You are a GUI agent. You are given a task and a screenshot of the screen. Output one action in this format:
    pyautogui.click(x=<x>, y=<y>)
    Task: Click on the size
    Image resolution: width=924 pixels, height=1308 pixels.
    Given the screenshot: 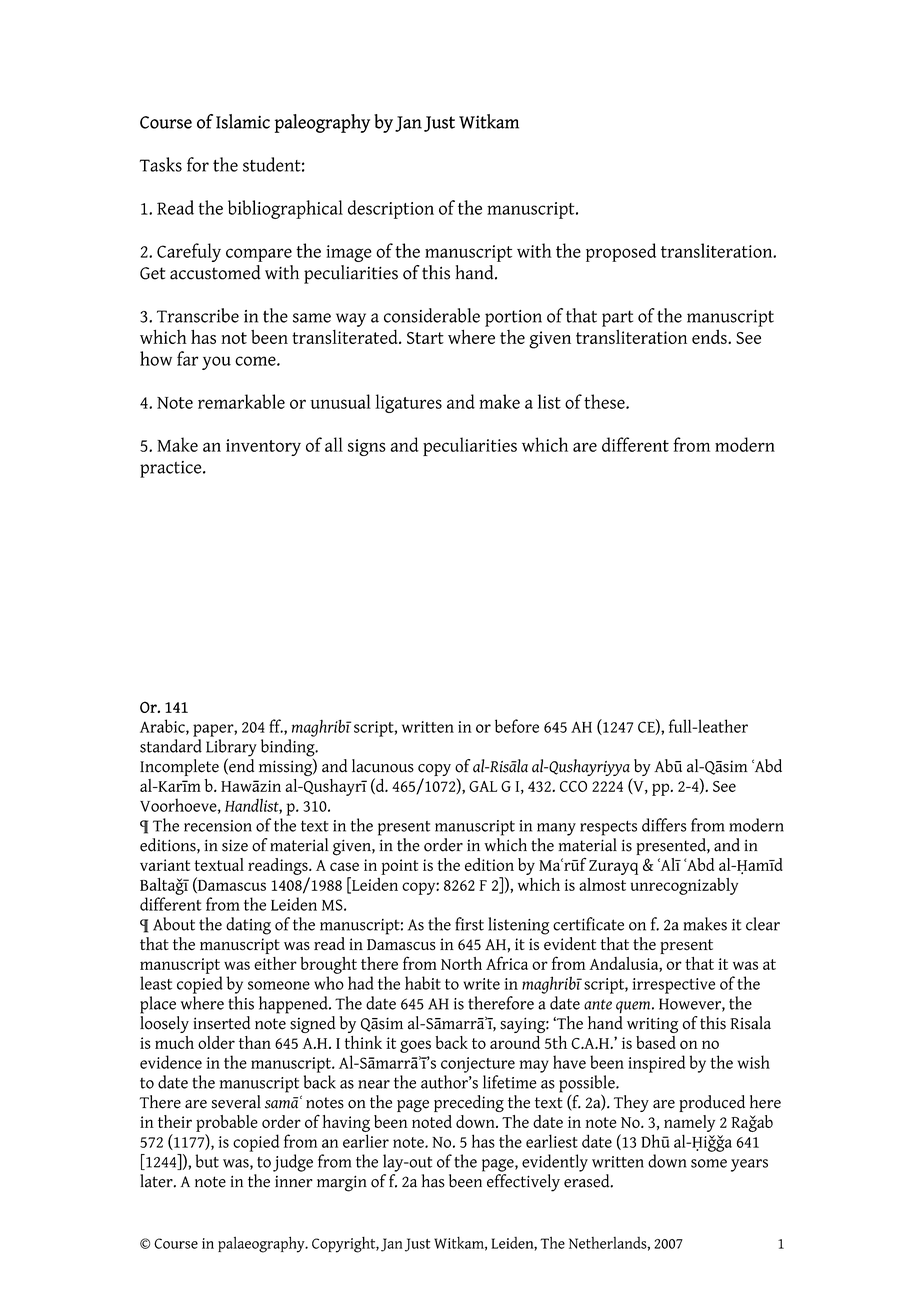 What is the action you would take?
    pyautogui.click(x=235, y=845)
